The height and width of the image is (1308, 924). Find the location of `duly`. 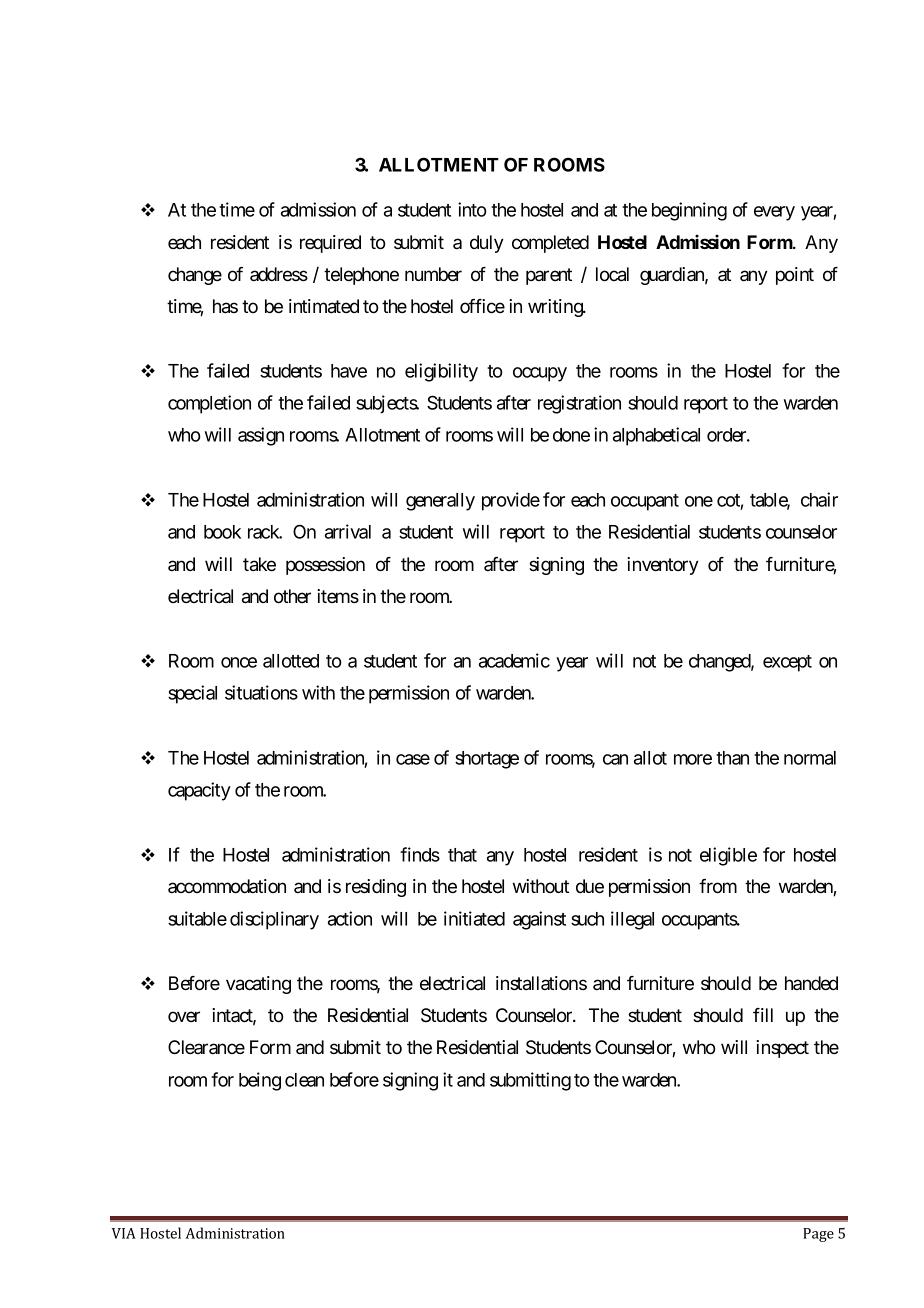

duly is located at coordinates (487, 244).
